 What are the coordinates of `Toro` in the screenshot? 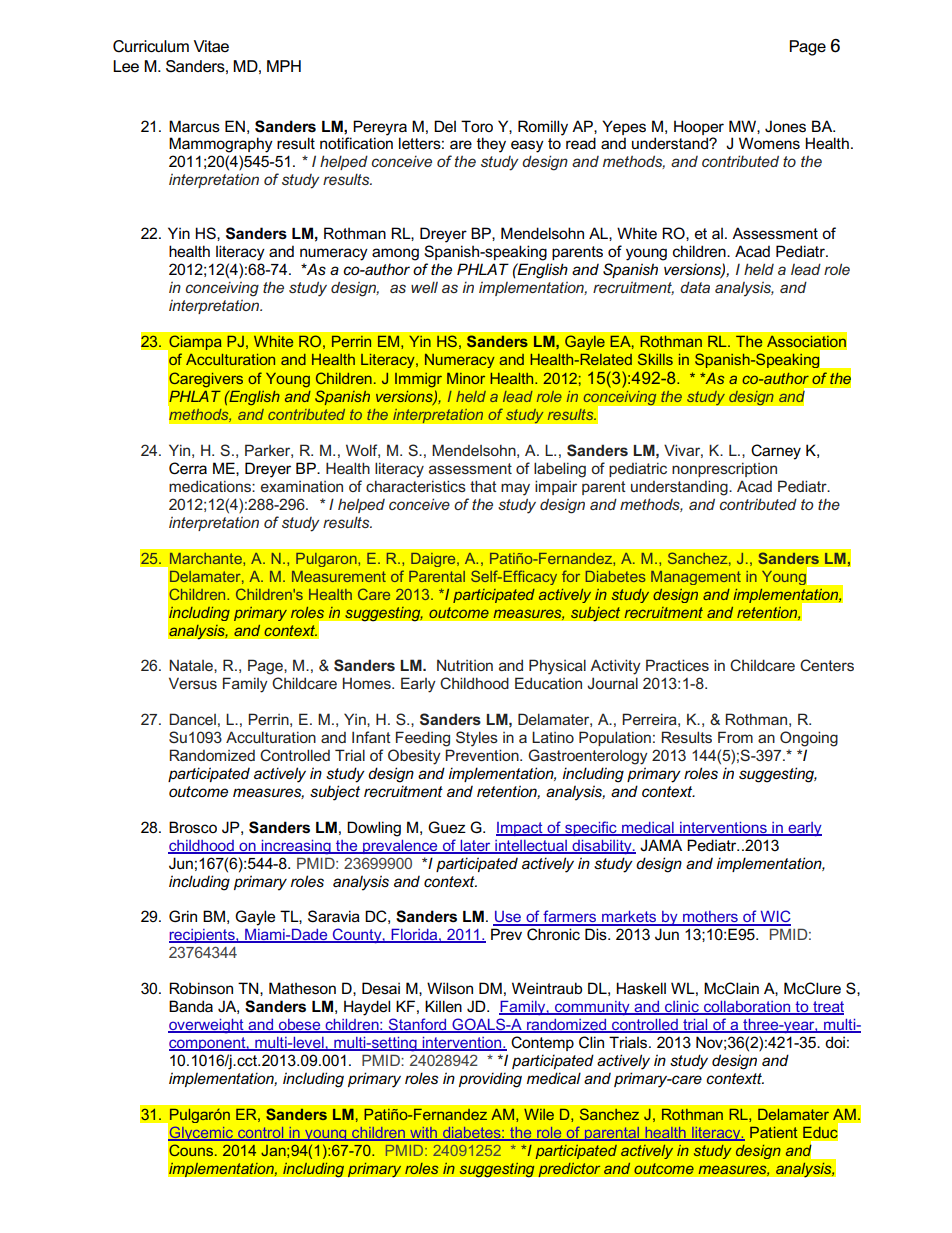 It's located at (477, 126).
